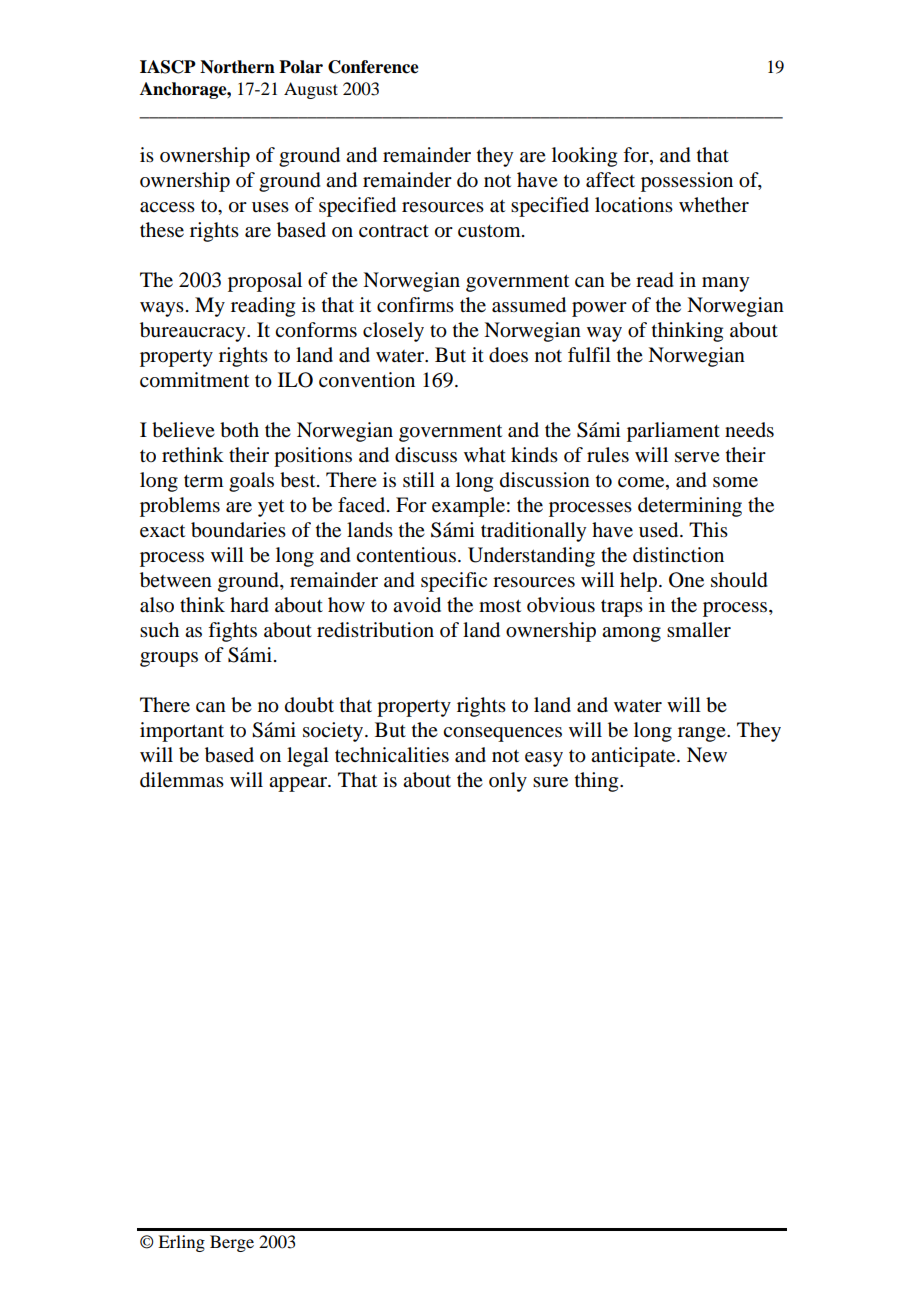 This page has width=924, height=1308. What do you see at coordinates (699, 630) in the page?
I see `smaller` at bounding box center [699, 630].
